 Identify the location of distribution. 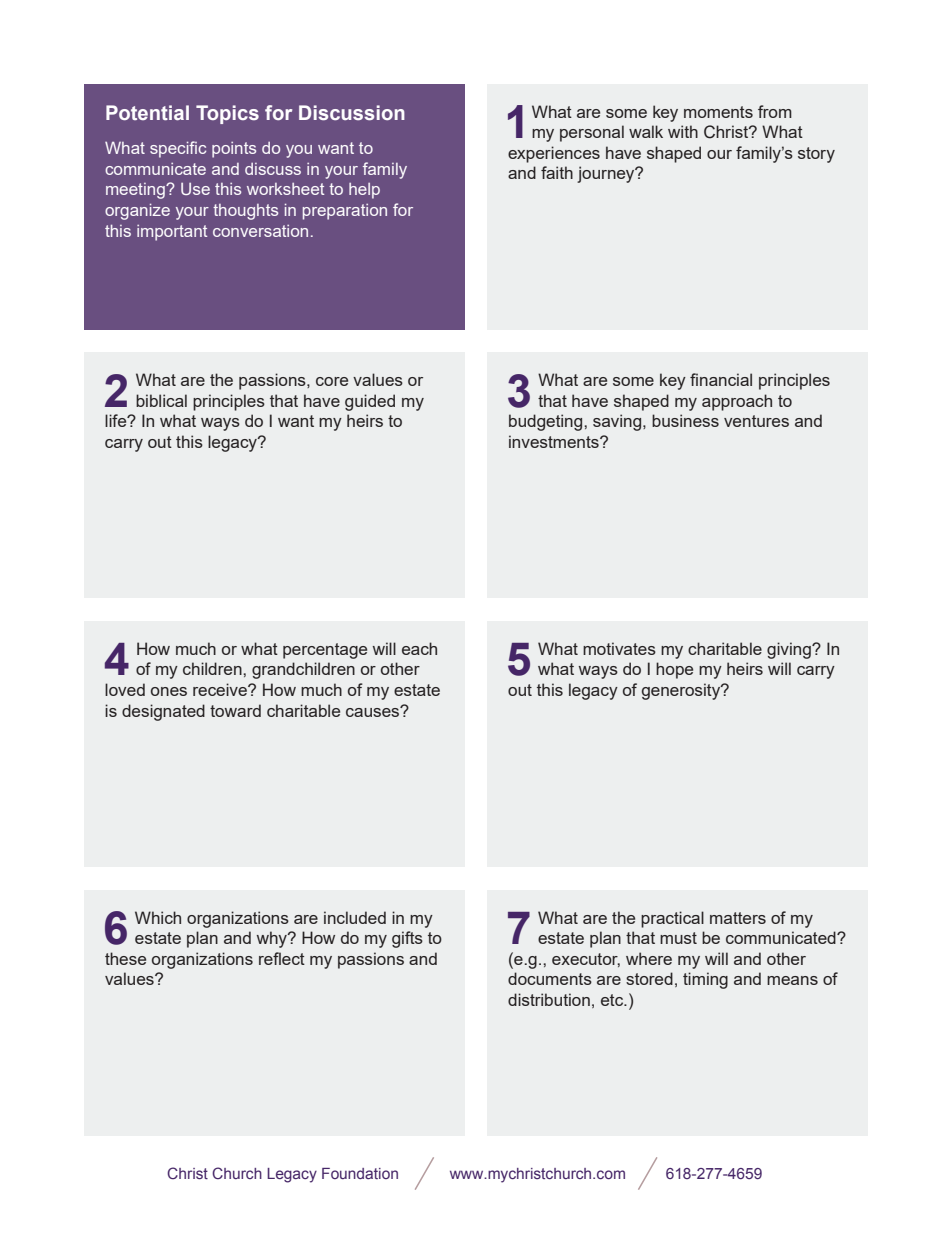
(549, 999).
